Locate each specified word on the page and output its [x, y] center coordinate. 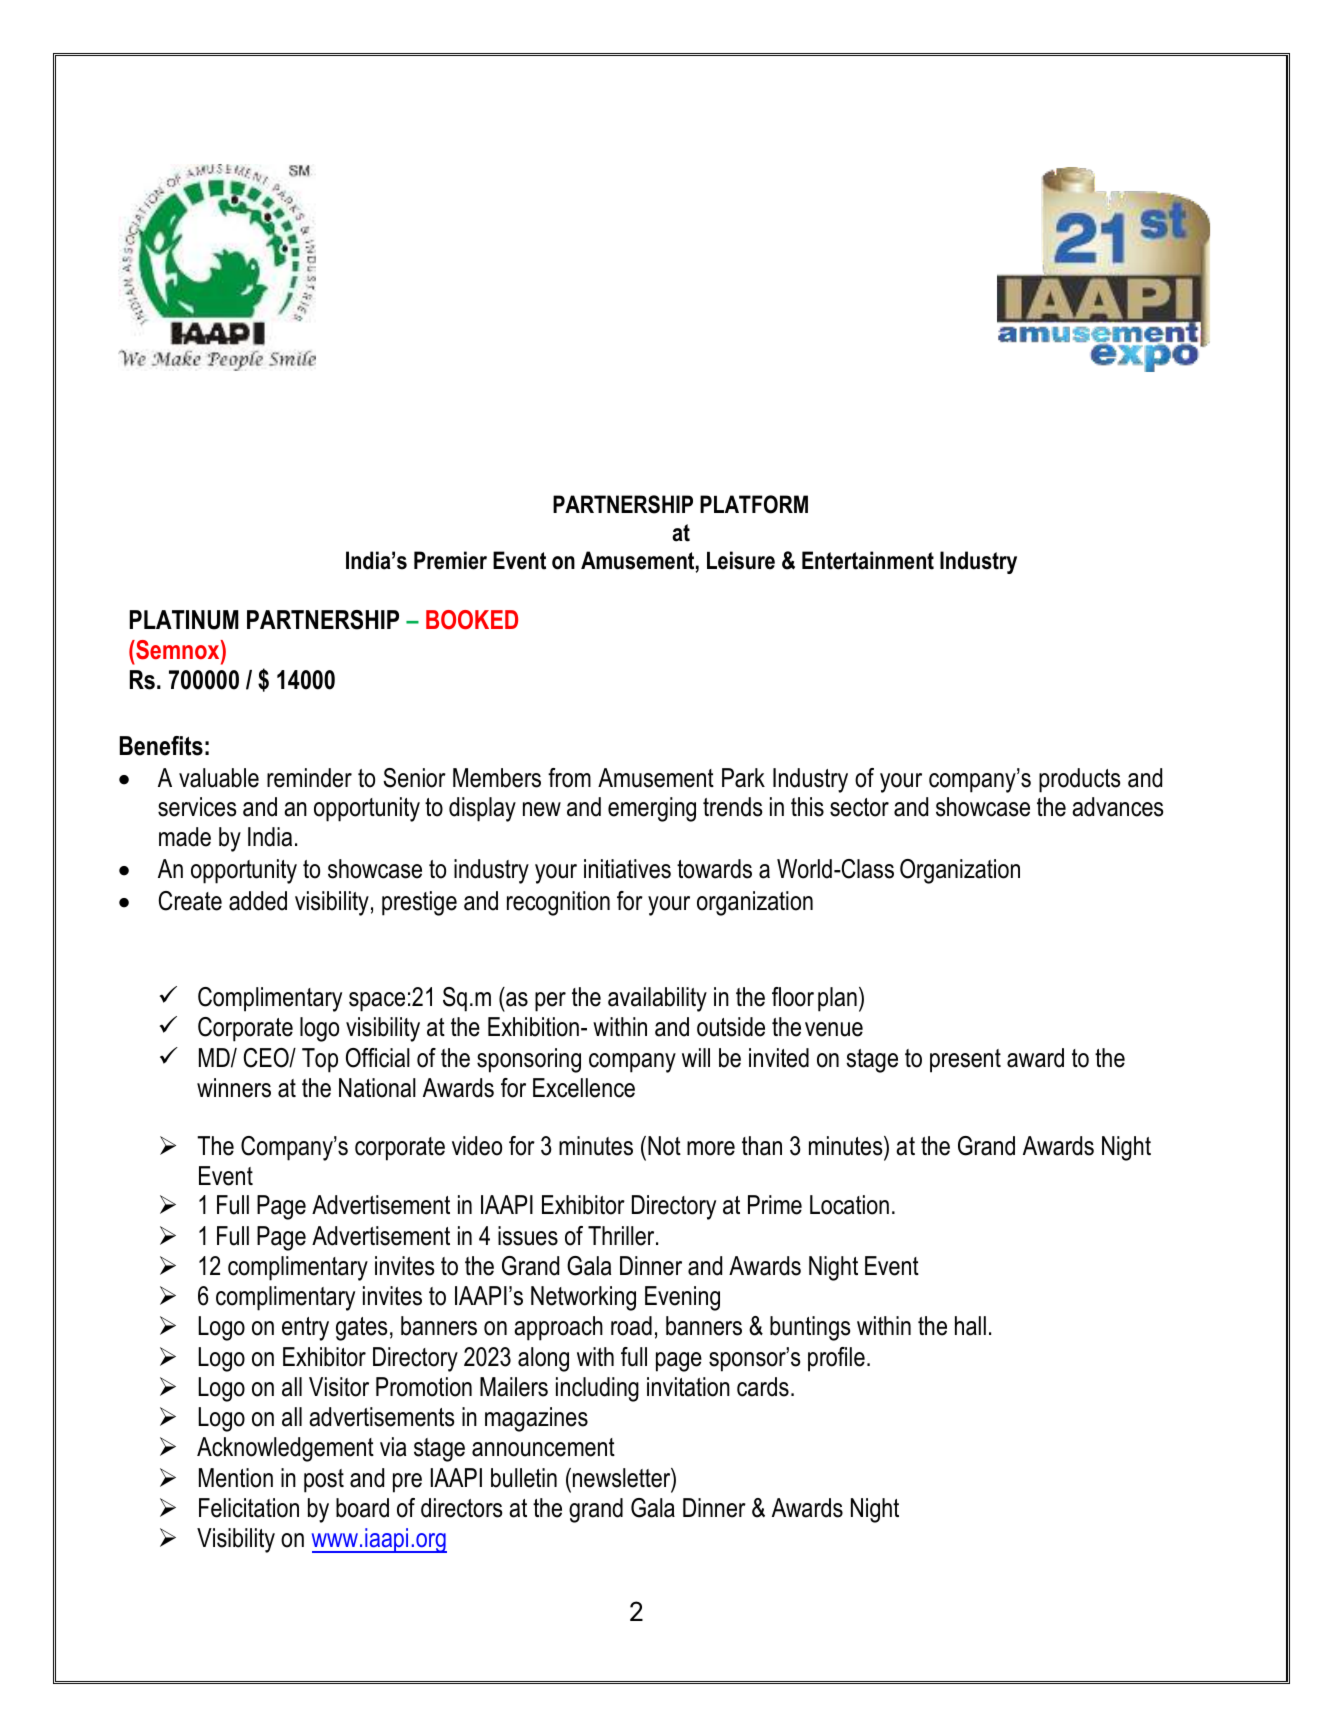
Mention [236, 1478]
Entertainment [868, 560]
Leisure [741, 560]
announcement [543, 1447]
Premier [450, 560]
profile [836, 1359]
